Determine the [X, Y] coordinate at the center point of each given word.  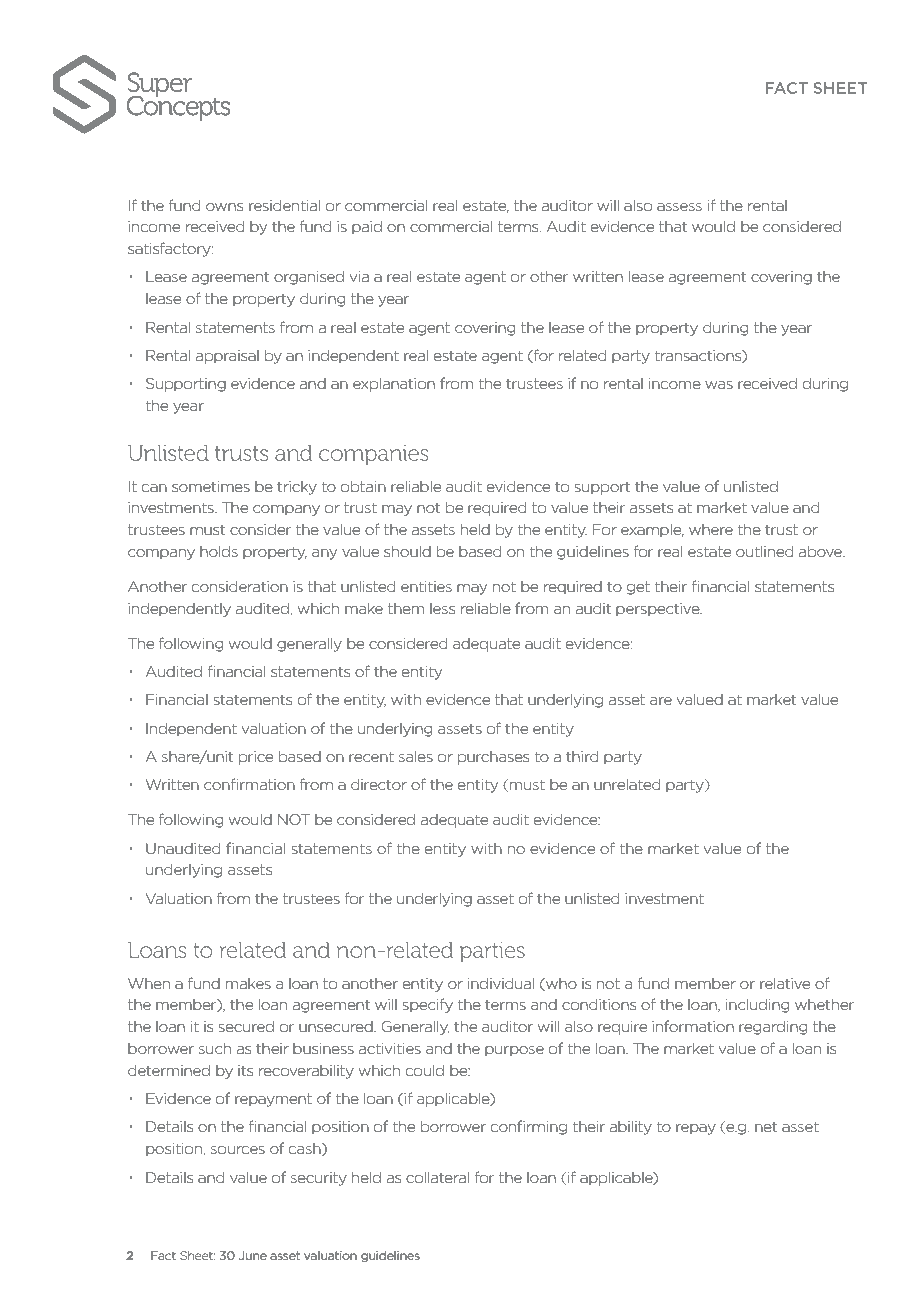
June [253, 1255]
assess [679, 207]
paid [367, 227]
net [766, 1126]
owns [224, 207]
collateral [437, 1177]
